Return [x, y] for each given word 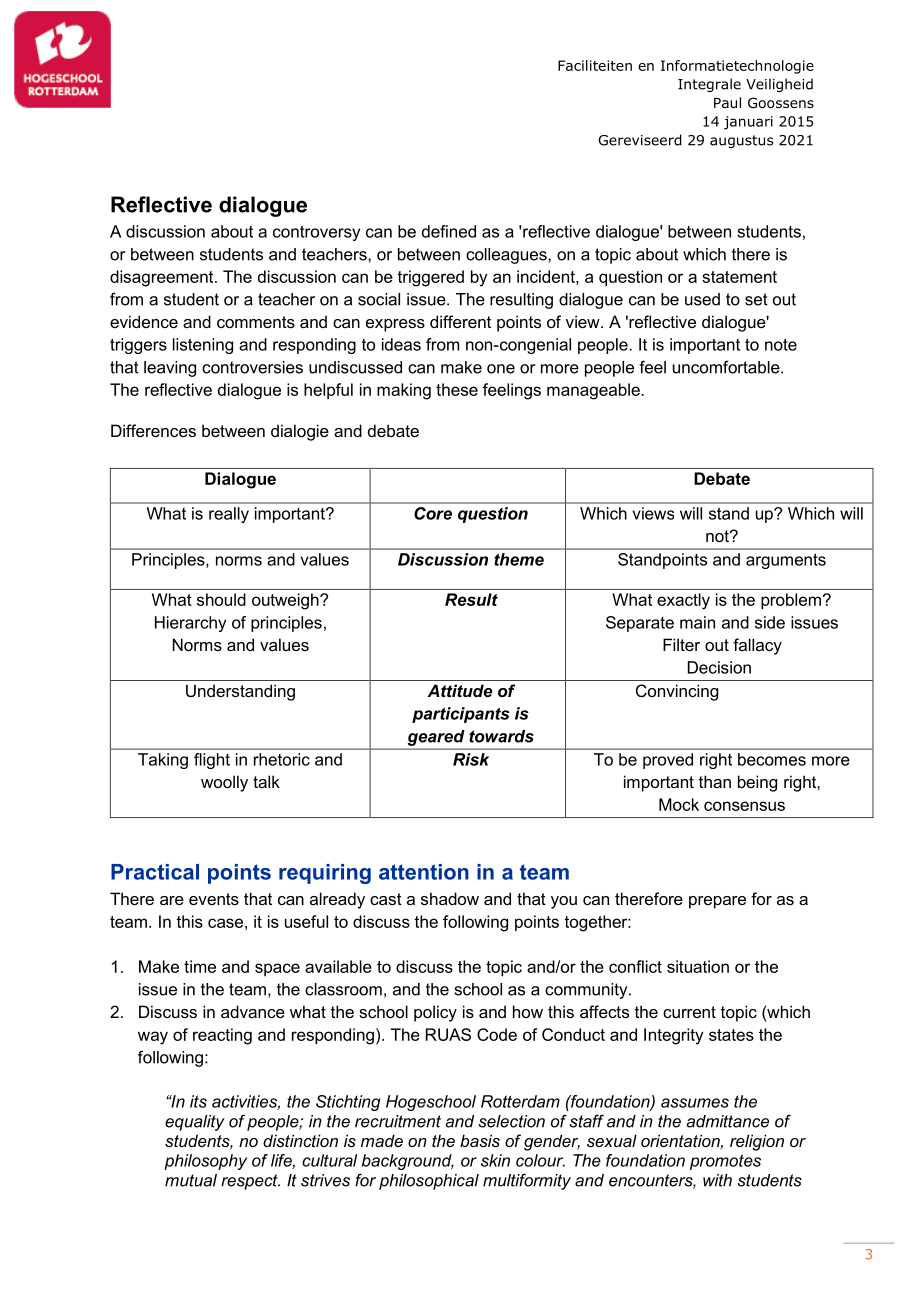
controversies [252, 367]
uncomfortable [727, 367]
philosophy [205, 1162]
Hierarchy [190, 624]
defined [449, 231]
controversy [316, 233]
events [214, 899]
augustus [741, 141]
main [697, 622]
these [457, 389]
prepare [717, 902]
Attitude [460, 690]
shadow [450, 898]
